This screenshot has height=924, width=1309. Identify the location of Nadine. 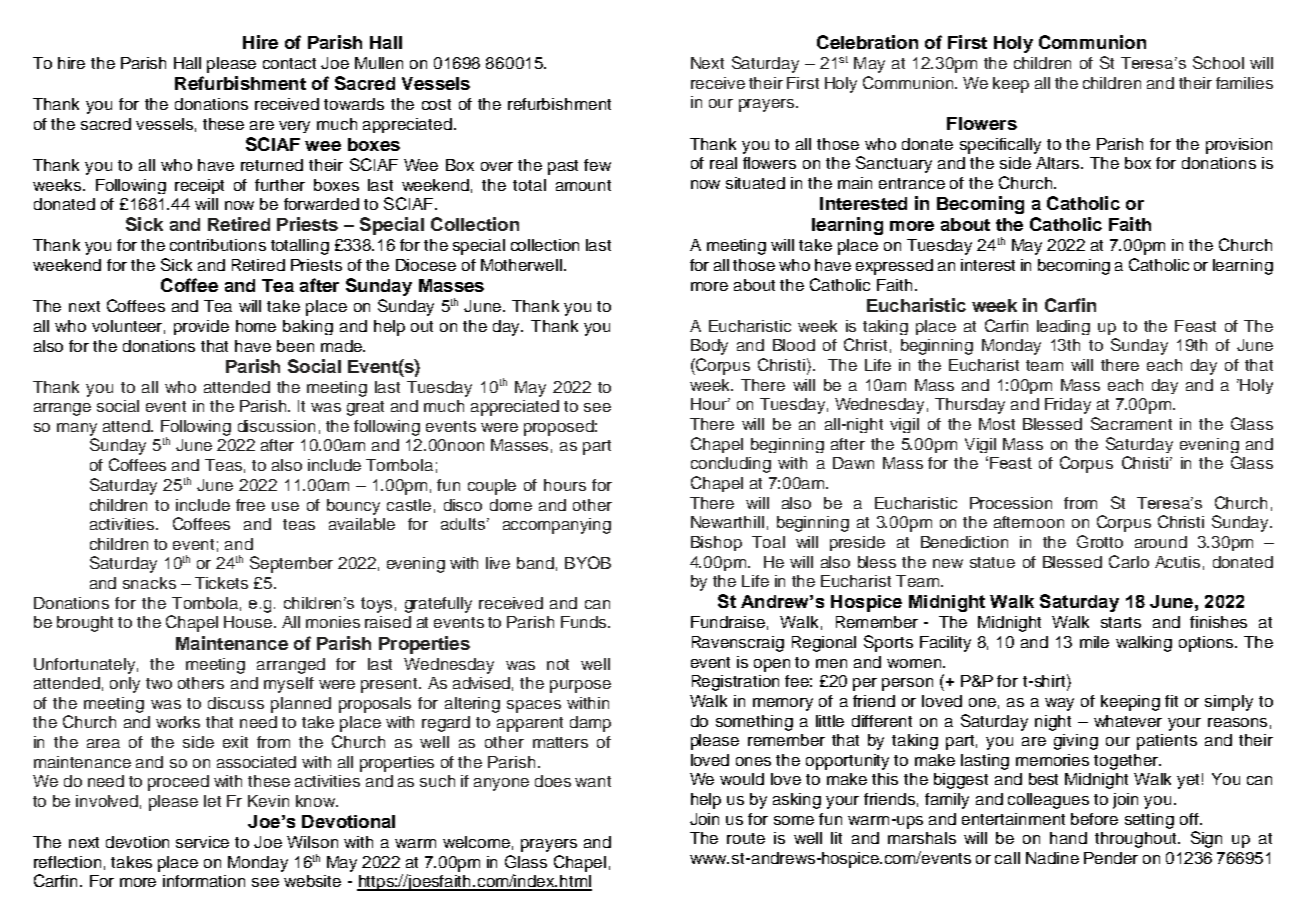
(1052, 858).
